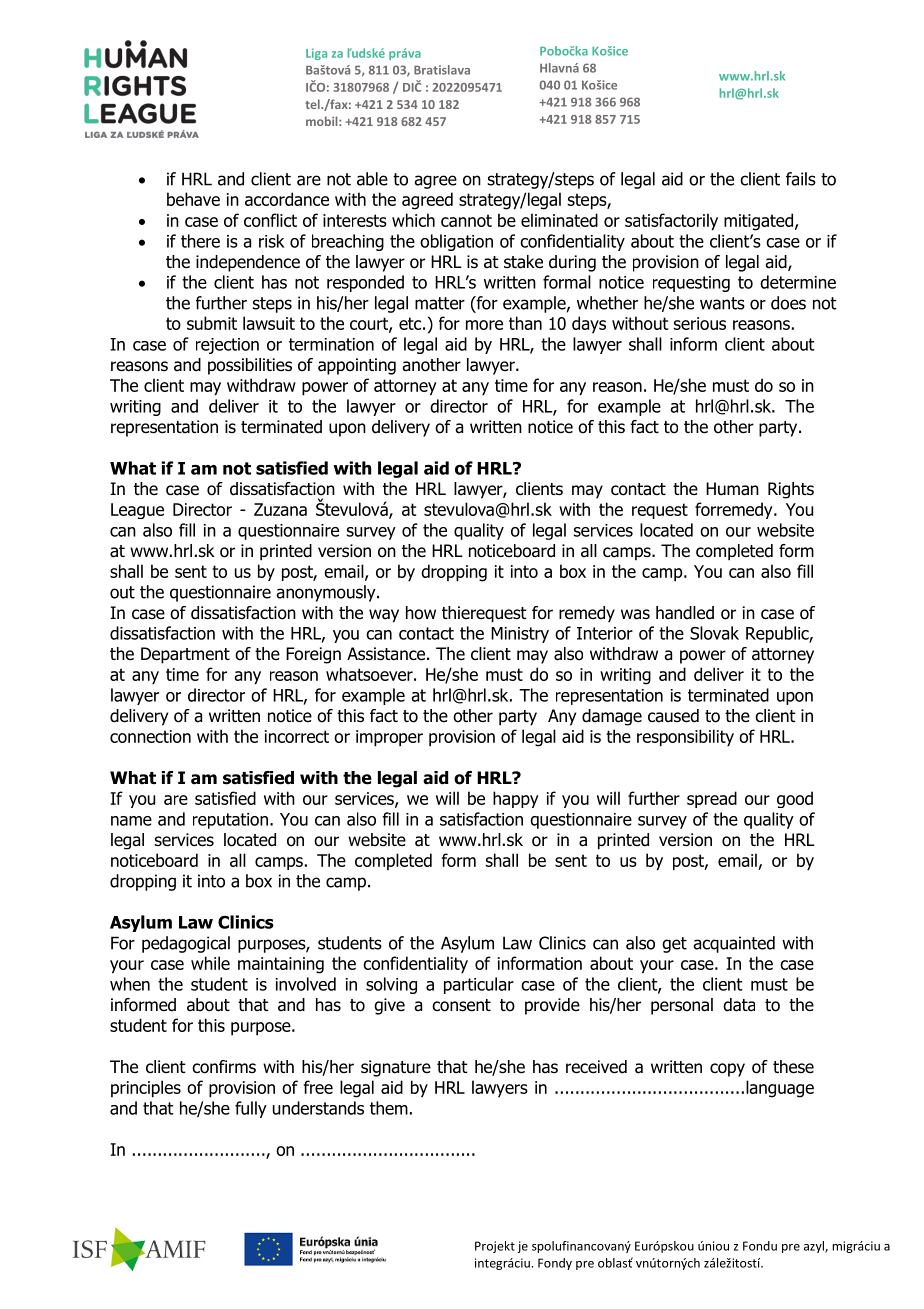 The image size is (924, 1309). I want to click on acquainted, so click(734, 944).
